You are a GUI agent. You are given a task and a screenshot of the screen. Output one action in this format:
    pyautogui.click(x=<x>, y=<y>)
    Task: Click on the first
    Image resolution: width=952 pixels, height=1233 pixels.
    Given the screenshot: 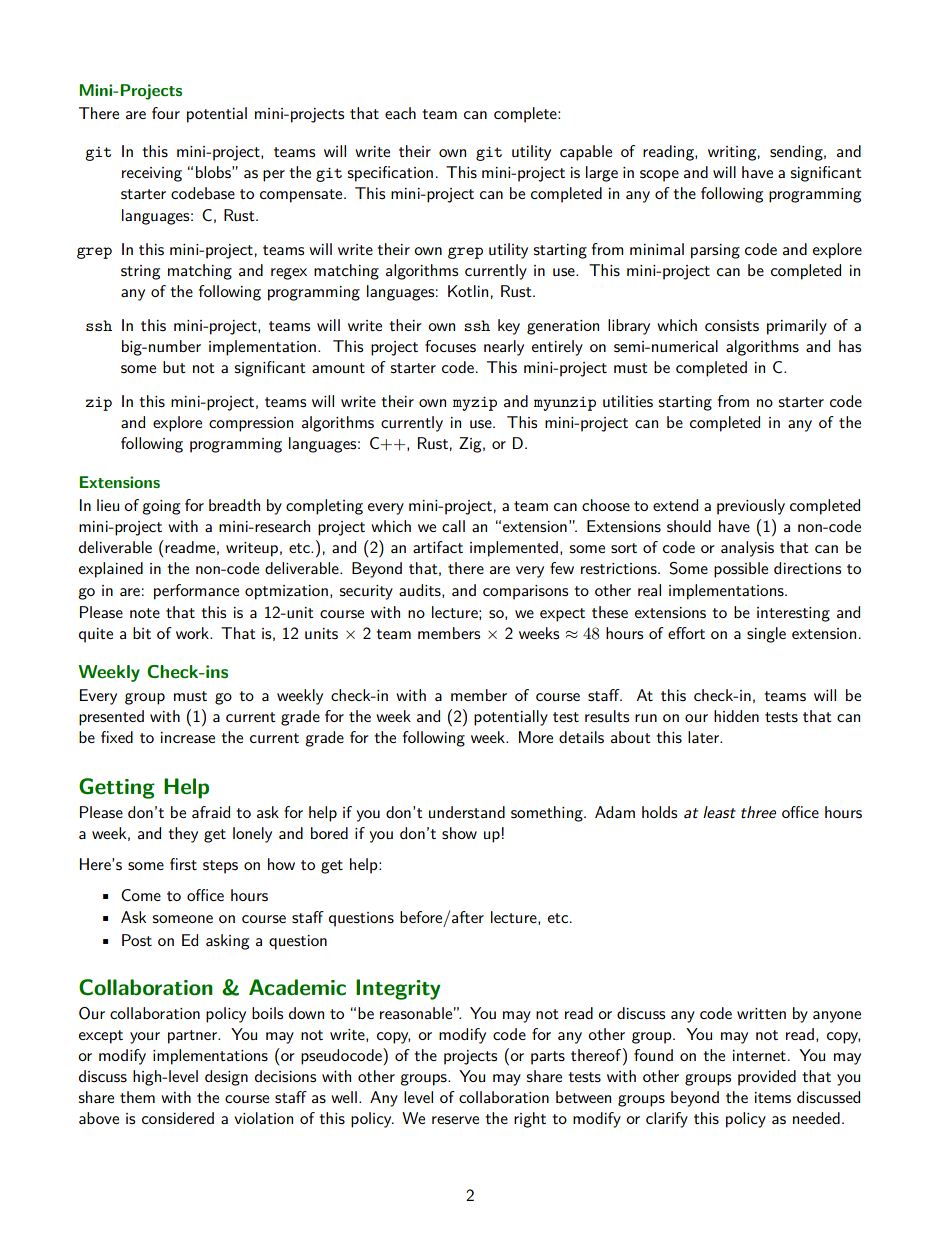 What is the action you would take?
    pyautogui.click(x=183, y=864)
